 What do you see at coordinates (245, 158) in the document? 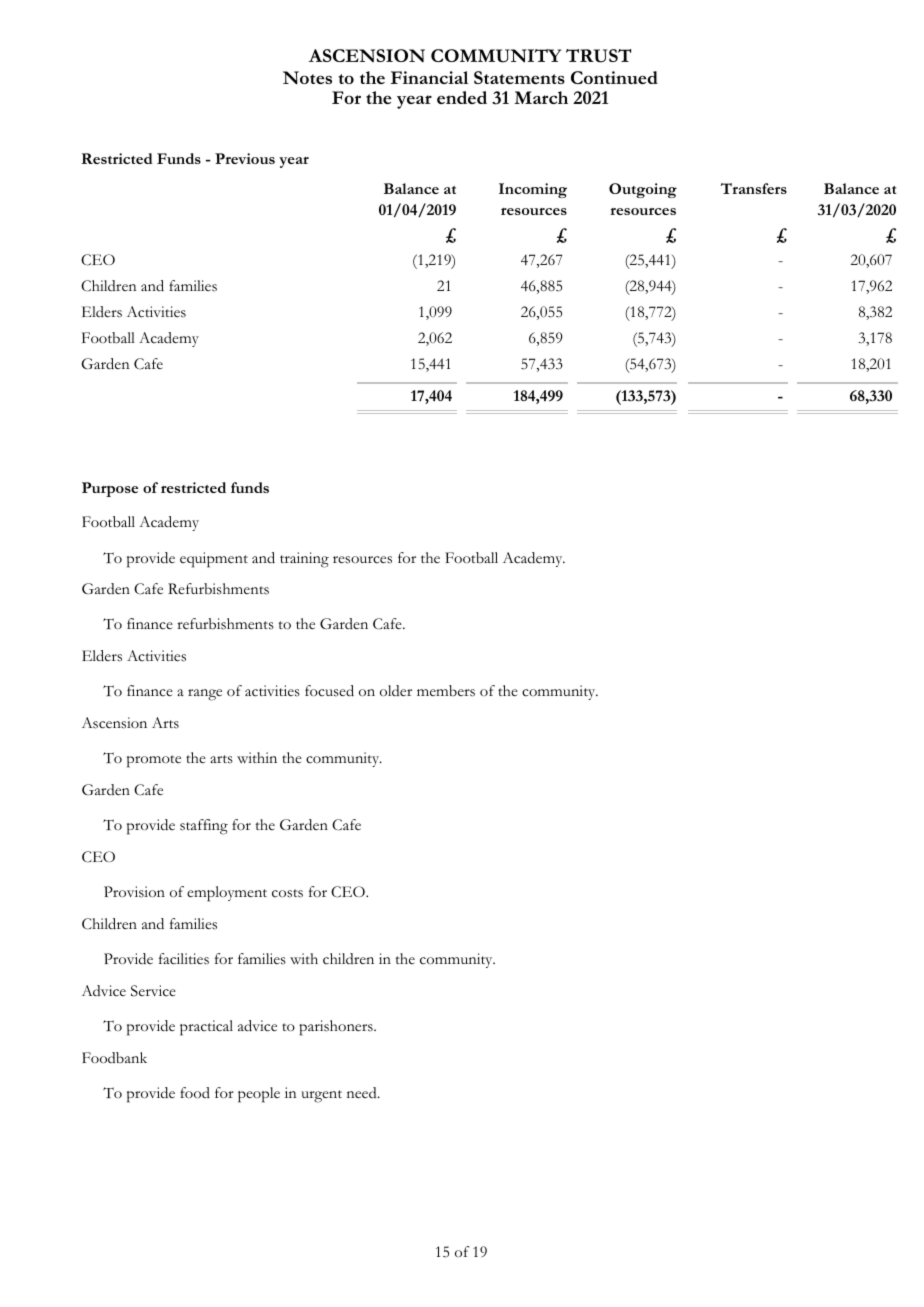
I see `Previous` at bounding box center [245, 158].
